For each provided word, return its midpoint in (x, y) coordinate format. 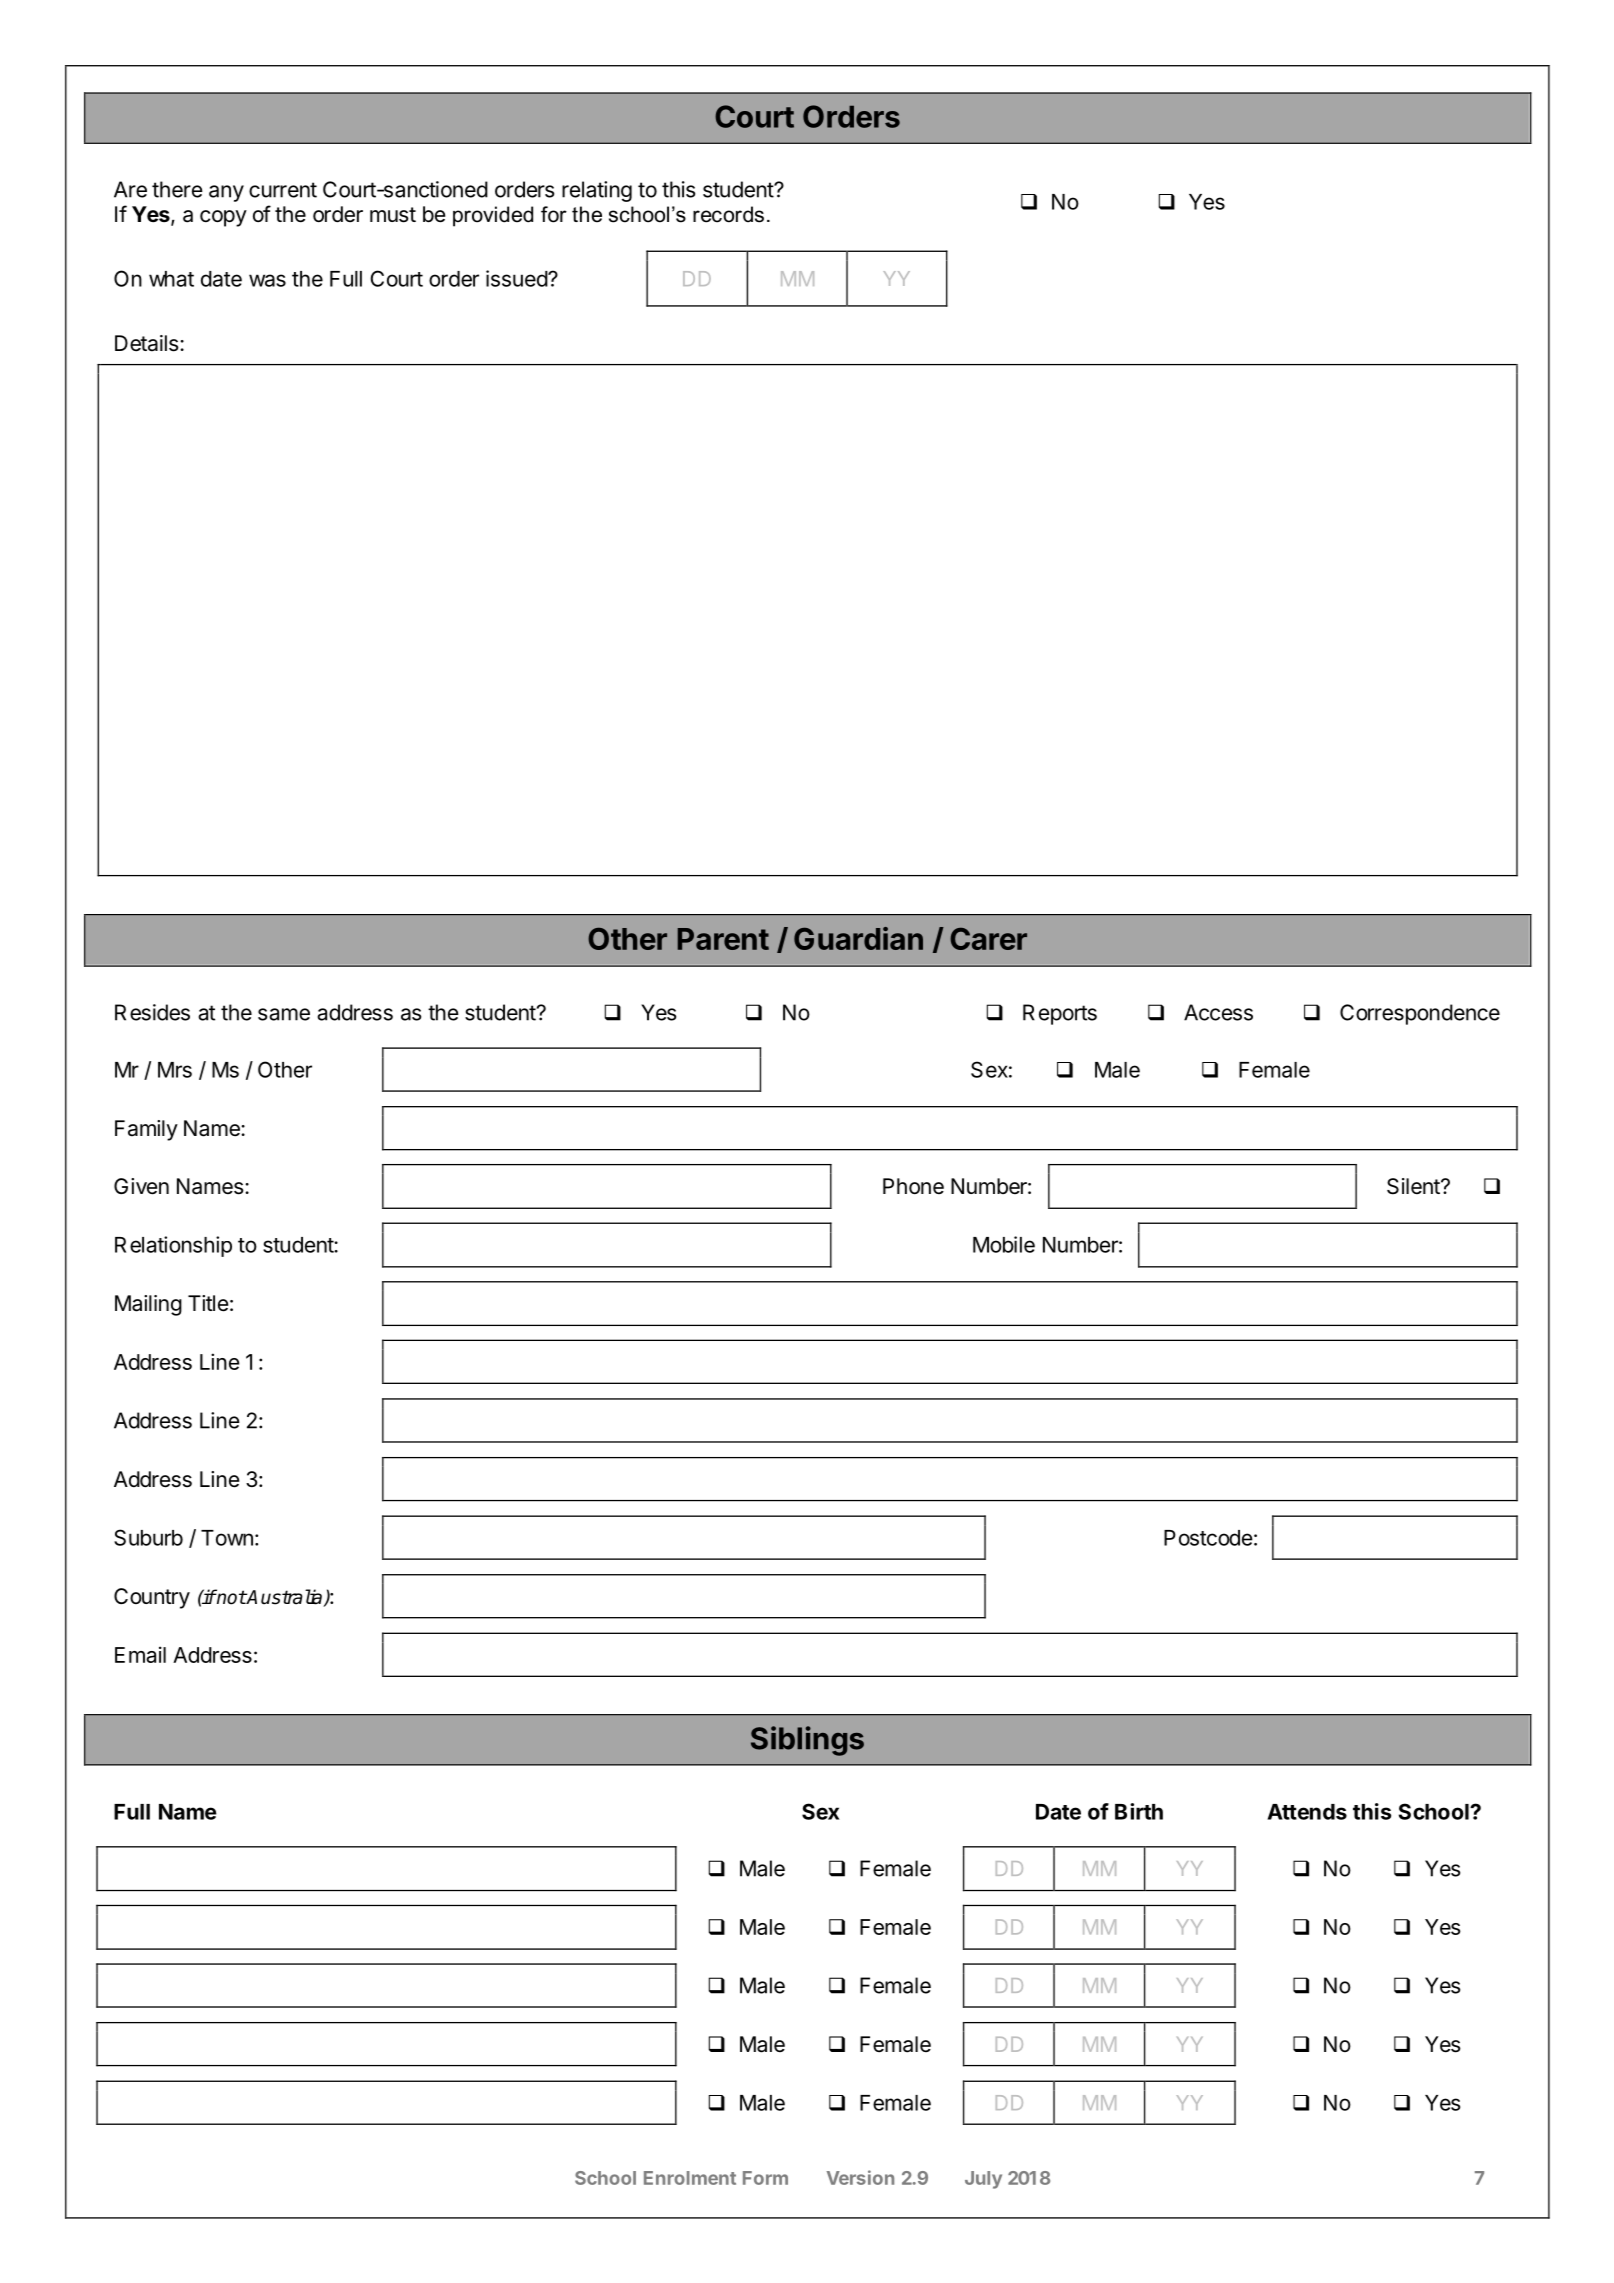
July (983, 2180)
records (728, 214)
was (267, 280)
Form (765, 2178)
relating (597, 191)
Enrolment (690, 2178)
